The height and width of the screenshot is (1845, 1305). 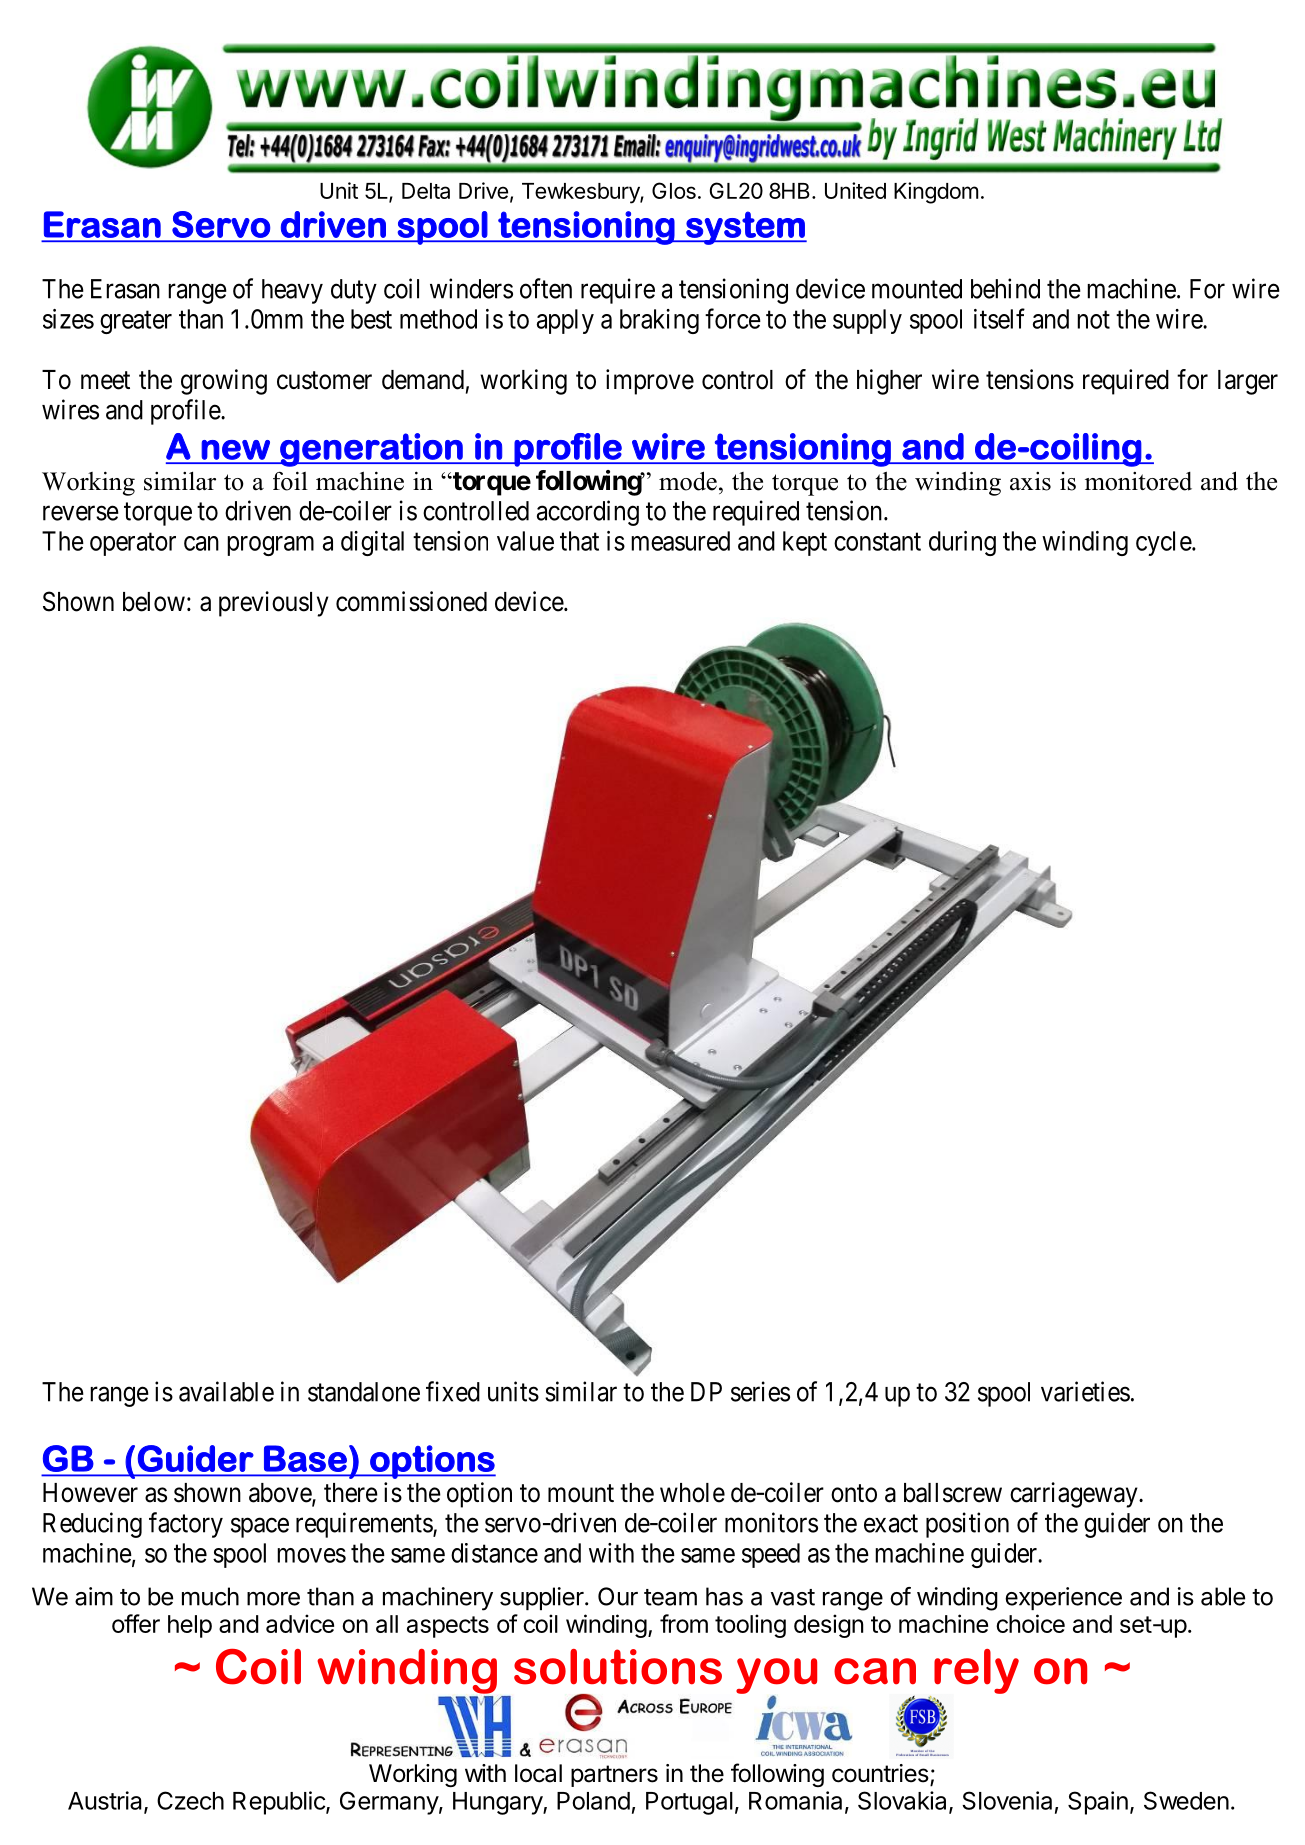 What do you see at coordinates (680, 541) in the screenshot?
I see `measured` at bounding box center [680, 541].
